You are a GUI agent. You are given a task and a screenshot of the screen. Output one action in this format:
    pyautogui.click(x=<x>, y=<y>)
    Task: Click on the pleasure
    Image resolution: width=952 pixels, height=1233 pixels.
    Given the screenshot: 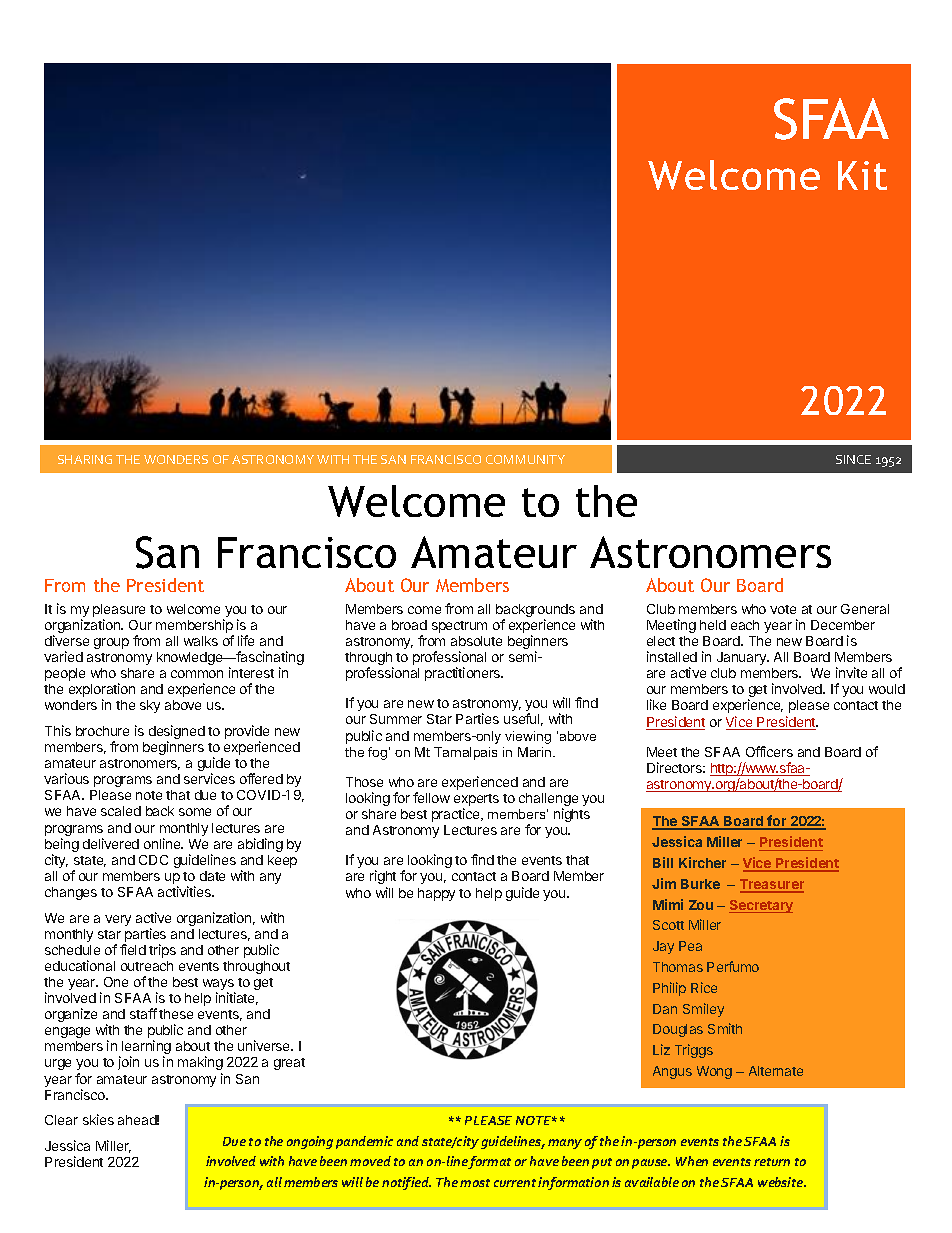 What is the action you would take?
    pyautogui.click(x=119, y=612)
